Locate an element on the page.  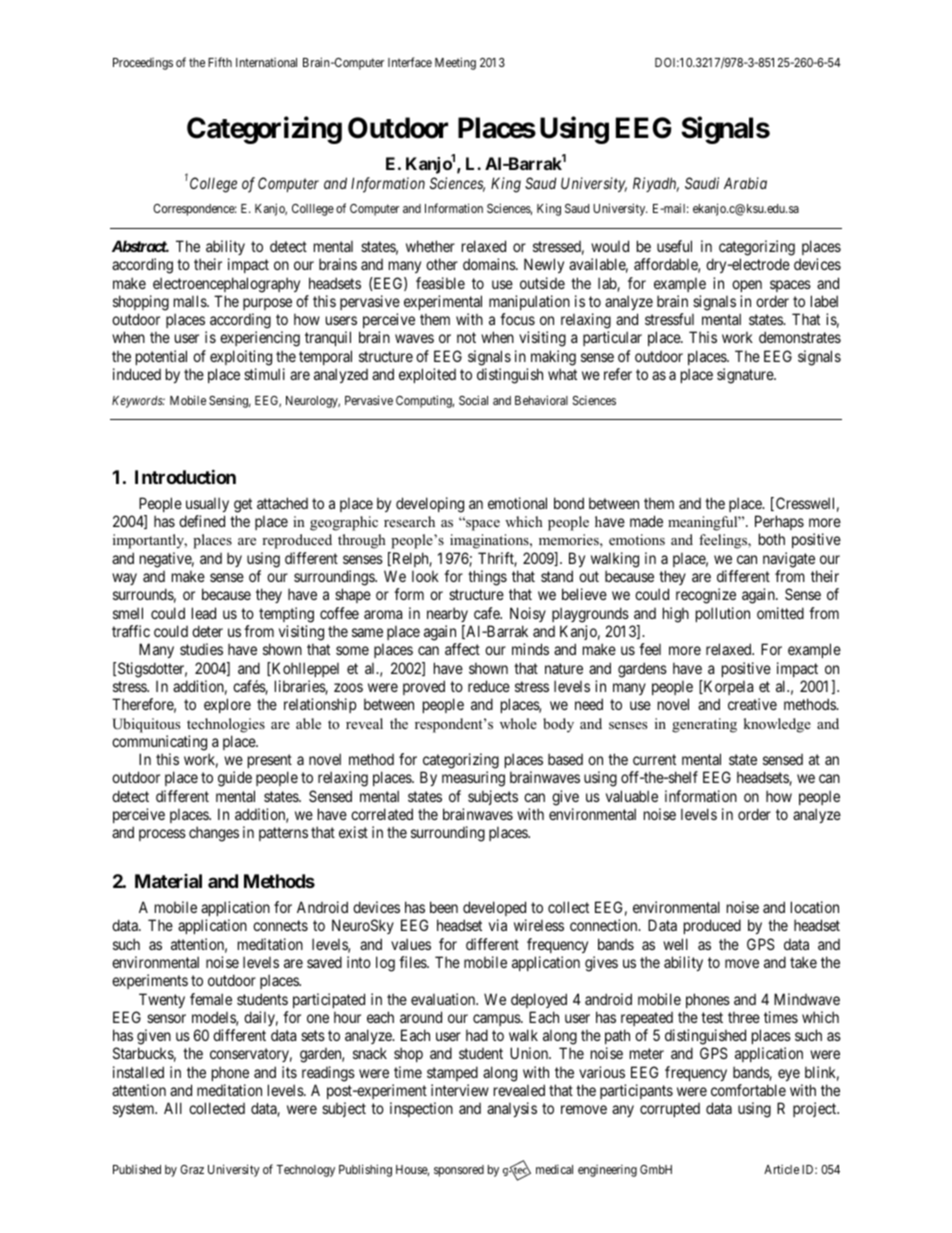
lead is located at coordinates (204, 613).
